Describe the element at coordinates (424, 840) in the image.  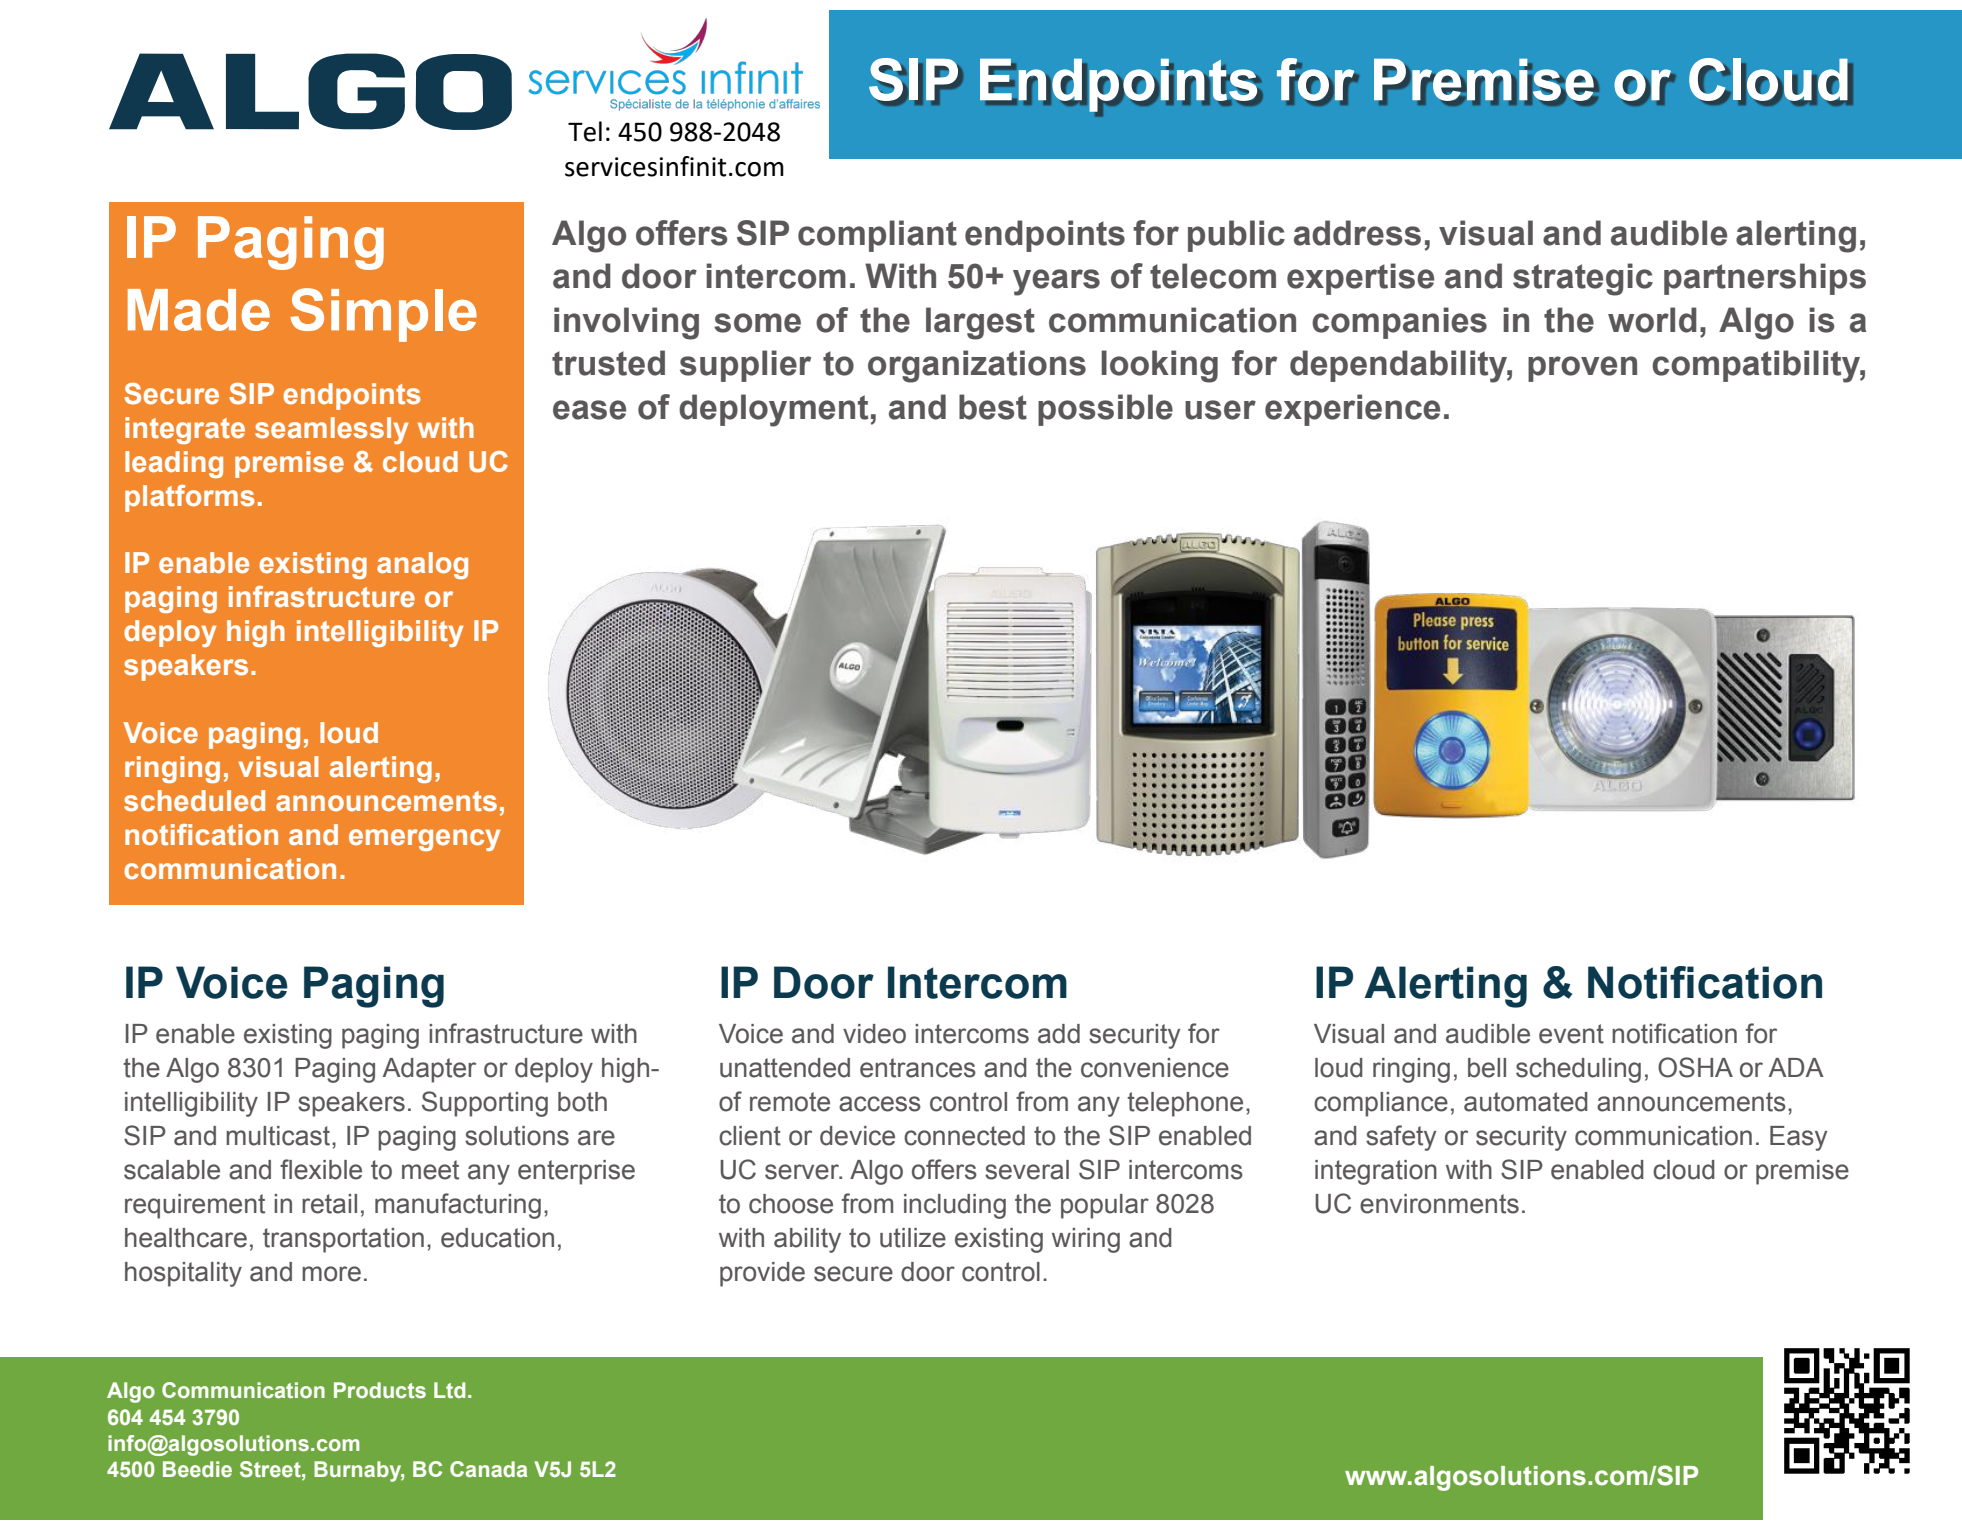
I see `emergency` at that location.
